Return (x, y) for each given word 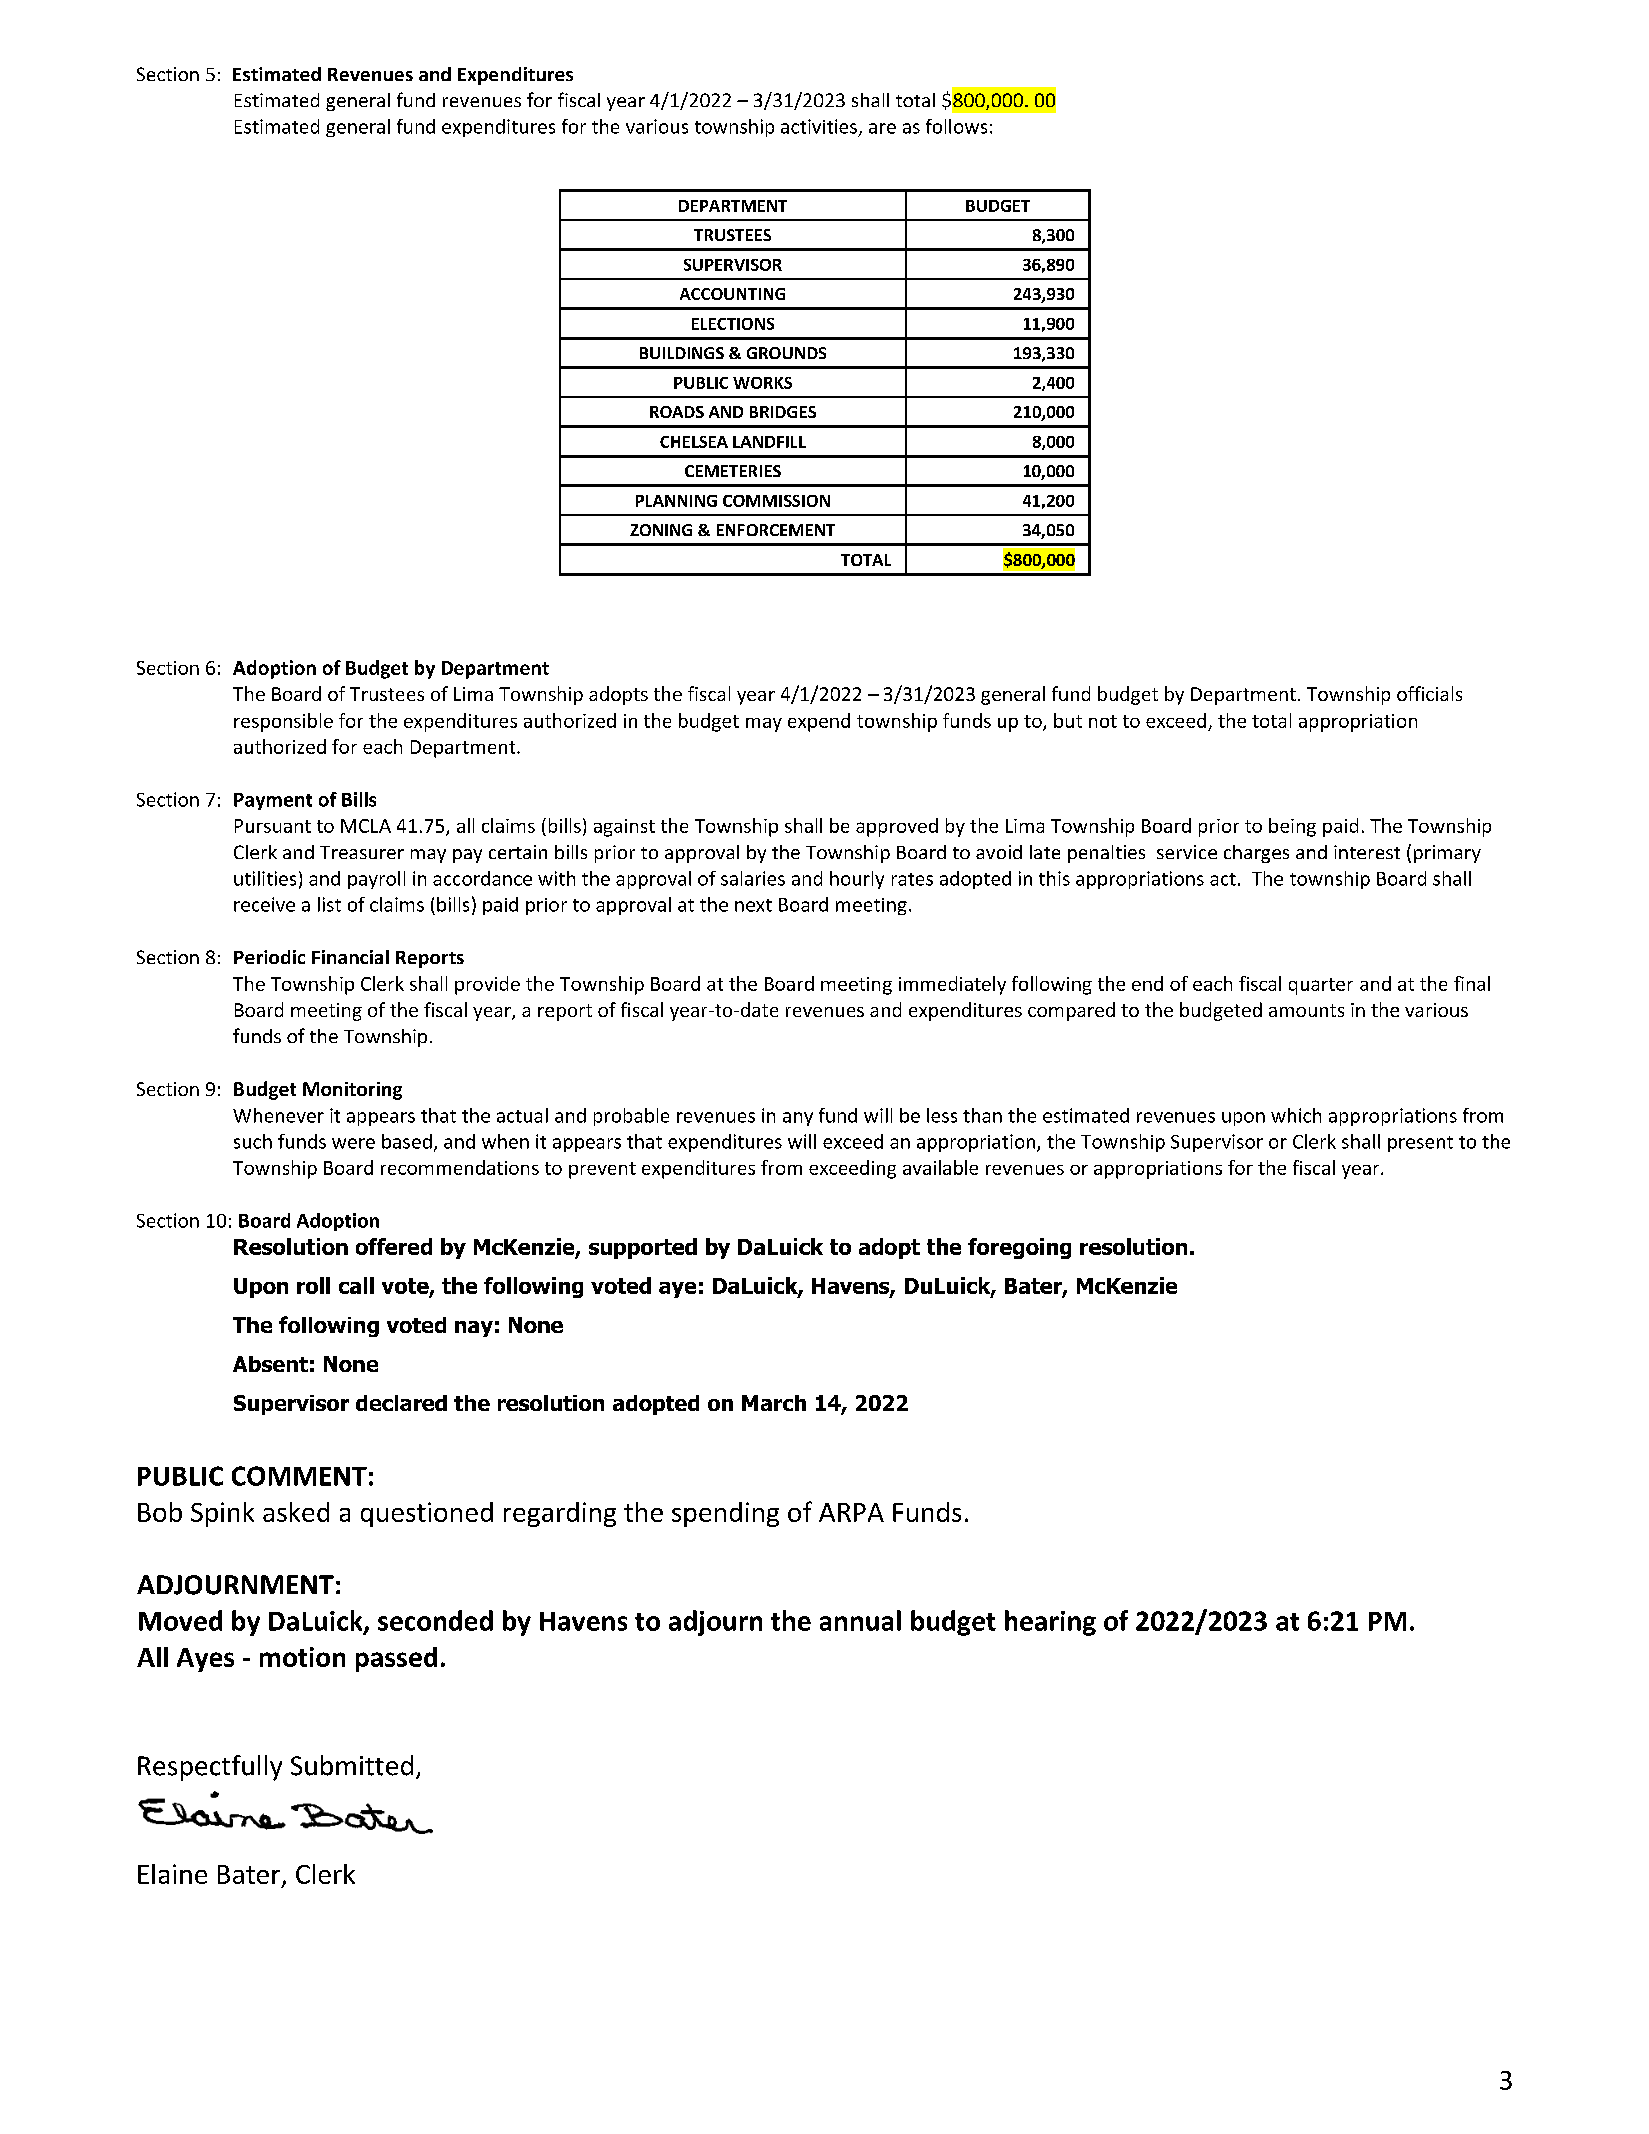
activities (819, 126)
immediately (952, 985)
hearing (1050, 1623)
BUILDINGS (682, 353)
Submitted (352, 1765)
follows (956, 126)
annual (860, 1620)
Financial (350, 957)
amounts (1306, 1010)
